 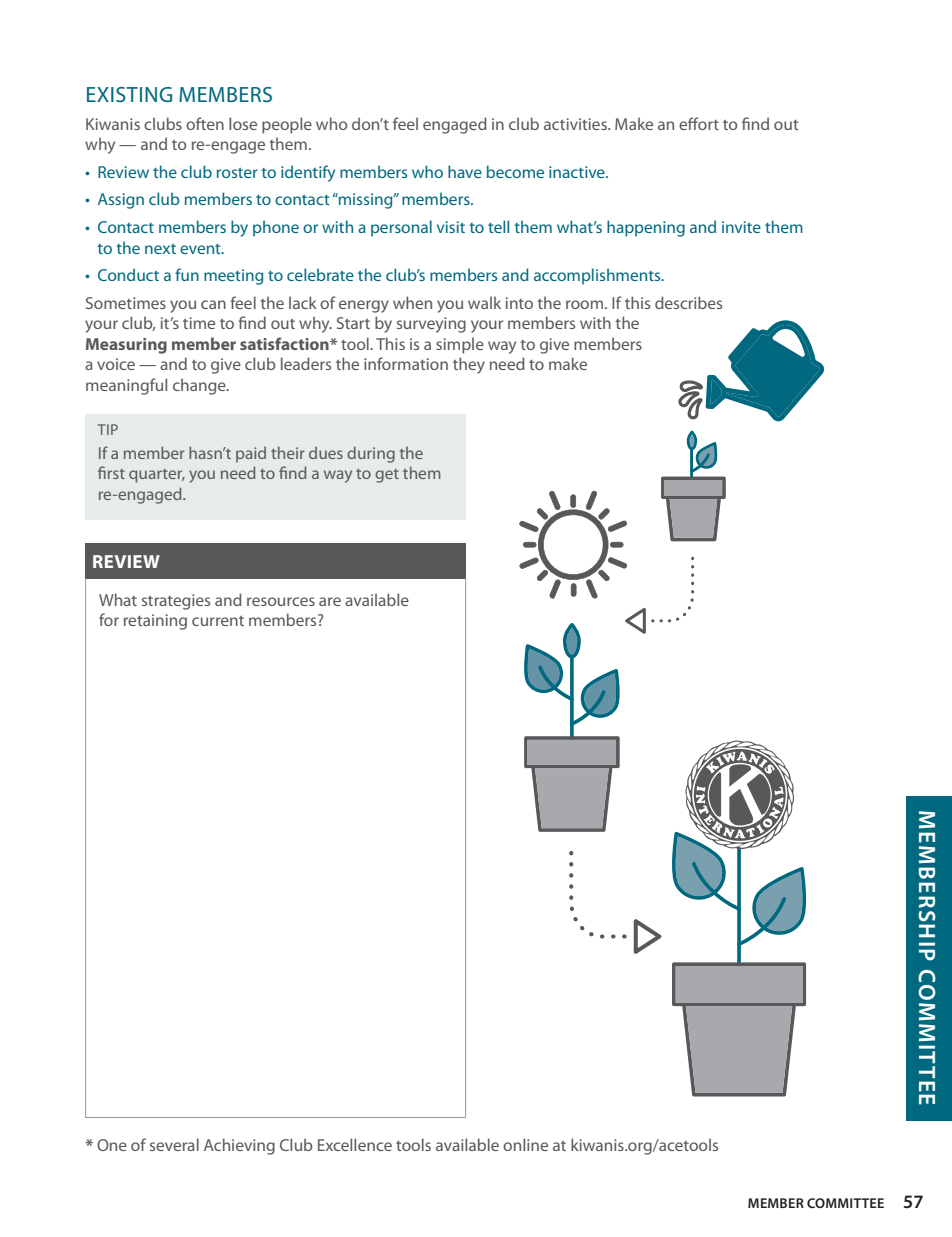 I want to click on effort, so click(x=699, y=123).
